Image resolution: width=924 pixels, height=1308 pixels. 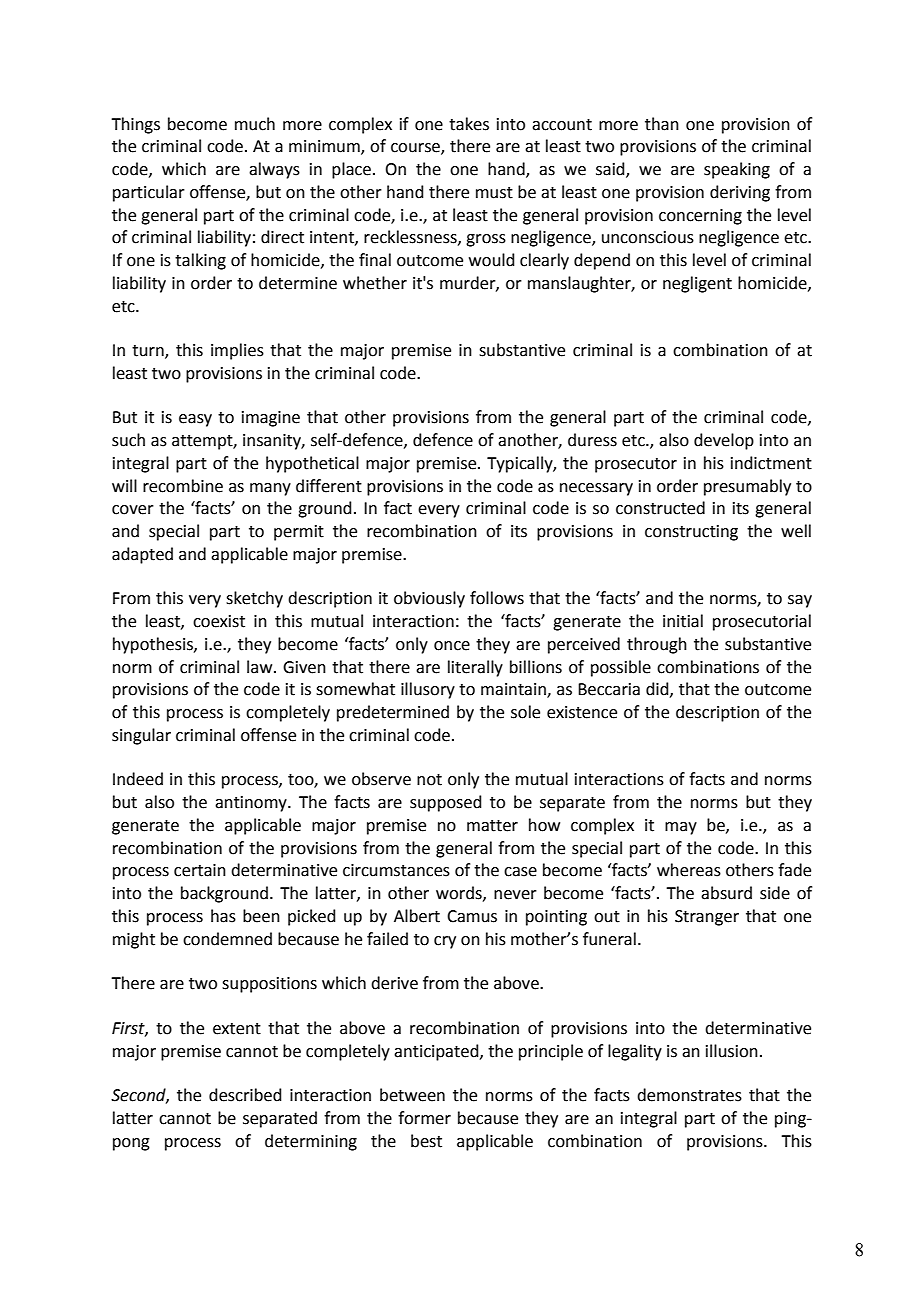 What do you see at coordinates (621, 668) in the page?
I see `possible` at bounding box center [621, 668].
